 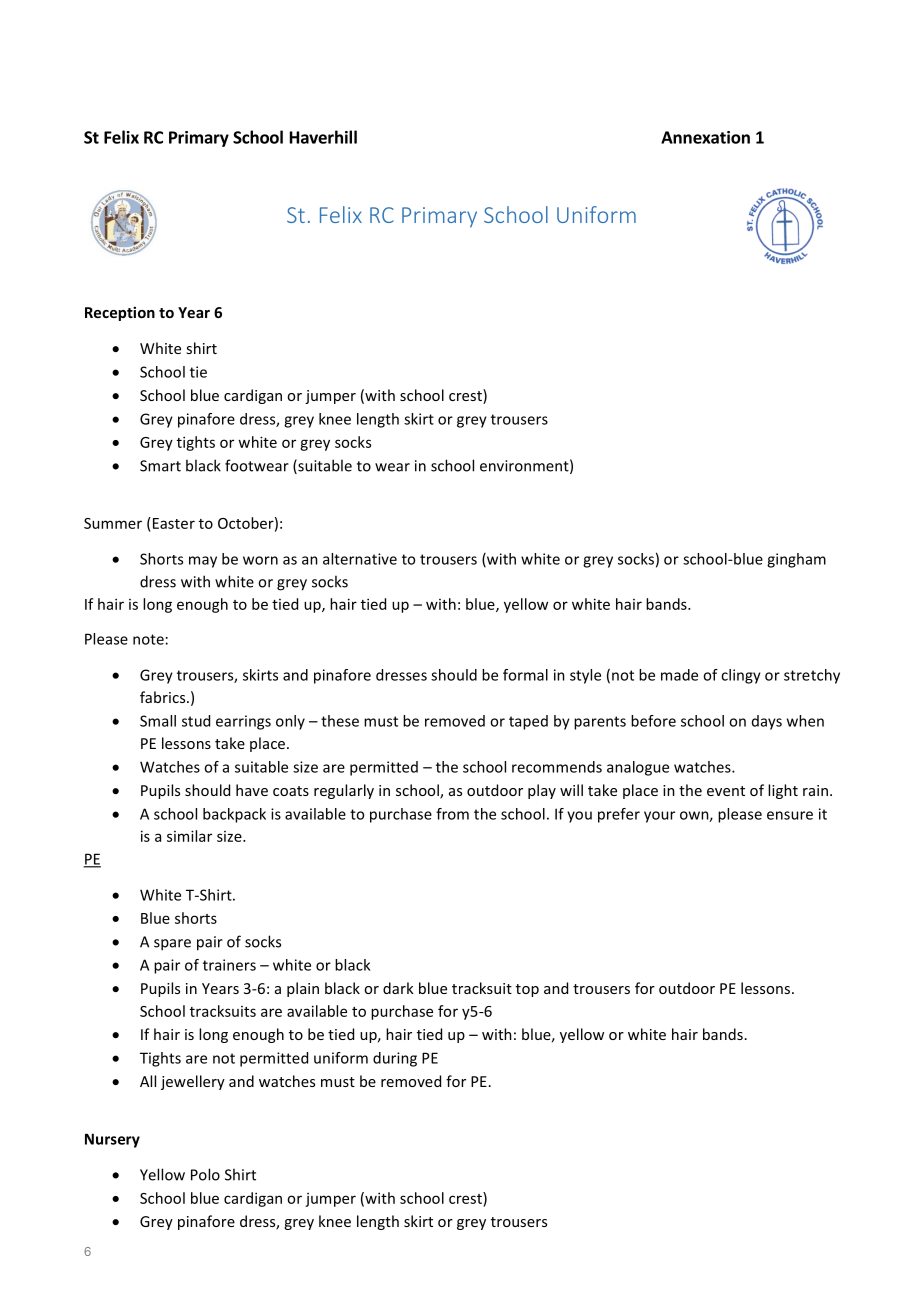 What do you see at coordinates (120, 313) in the image?
I see `Reception` at bounding box center [120, 313].
